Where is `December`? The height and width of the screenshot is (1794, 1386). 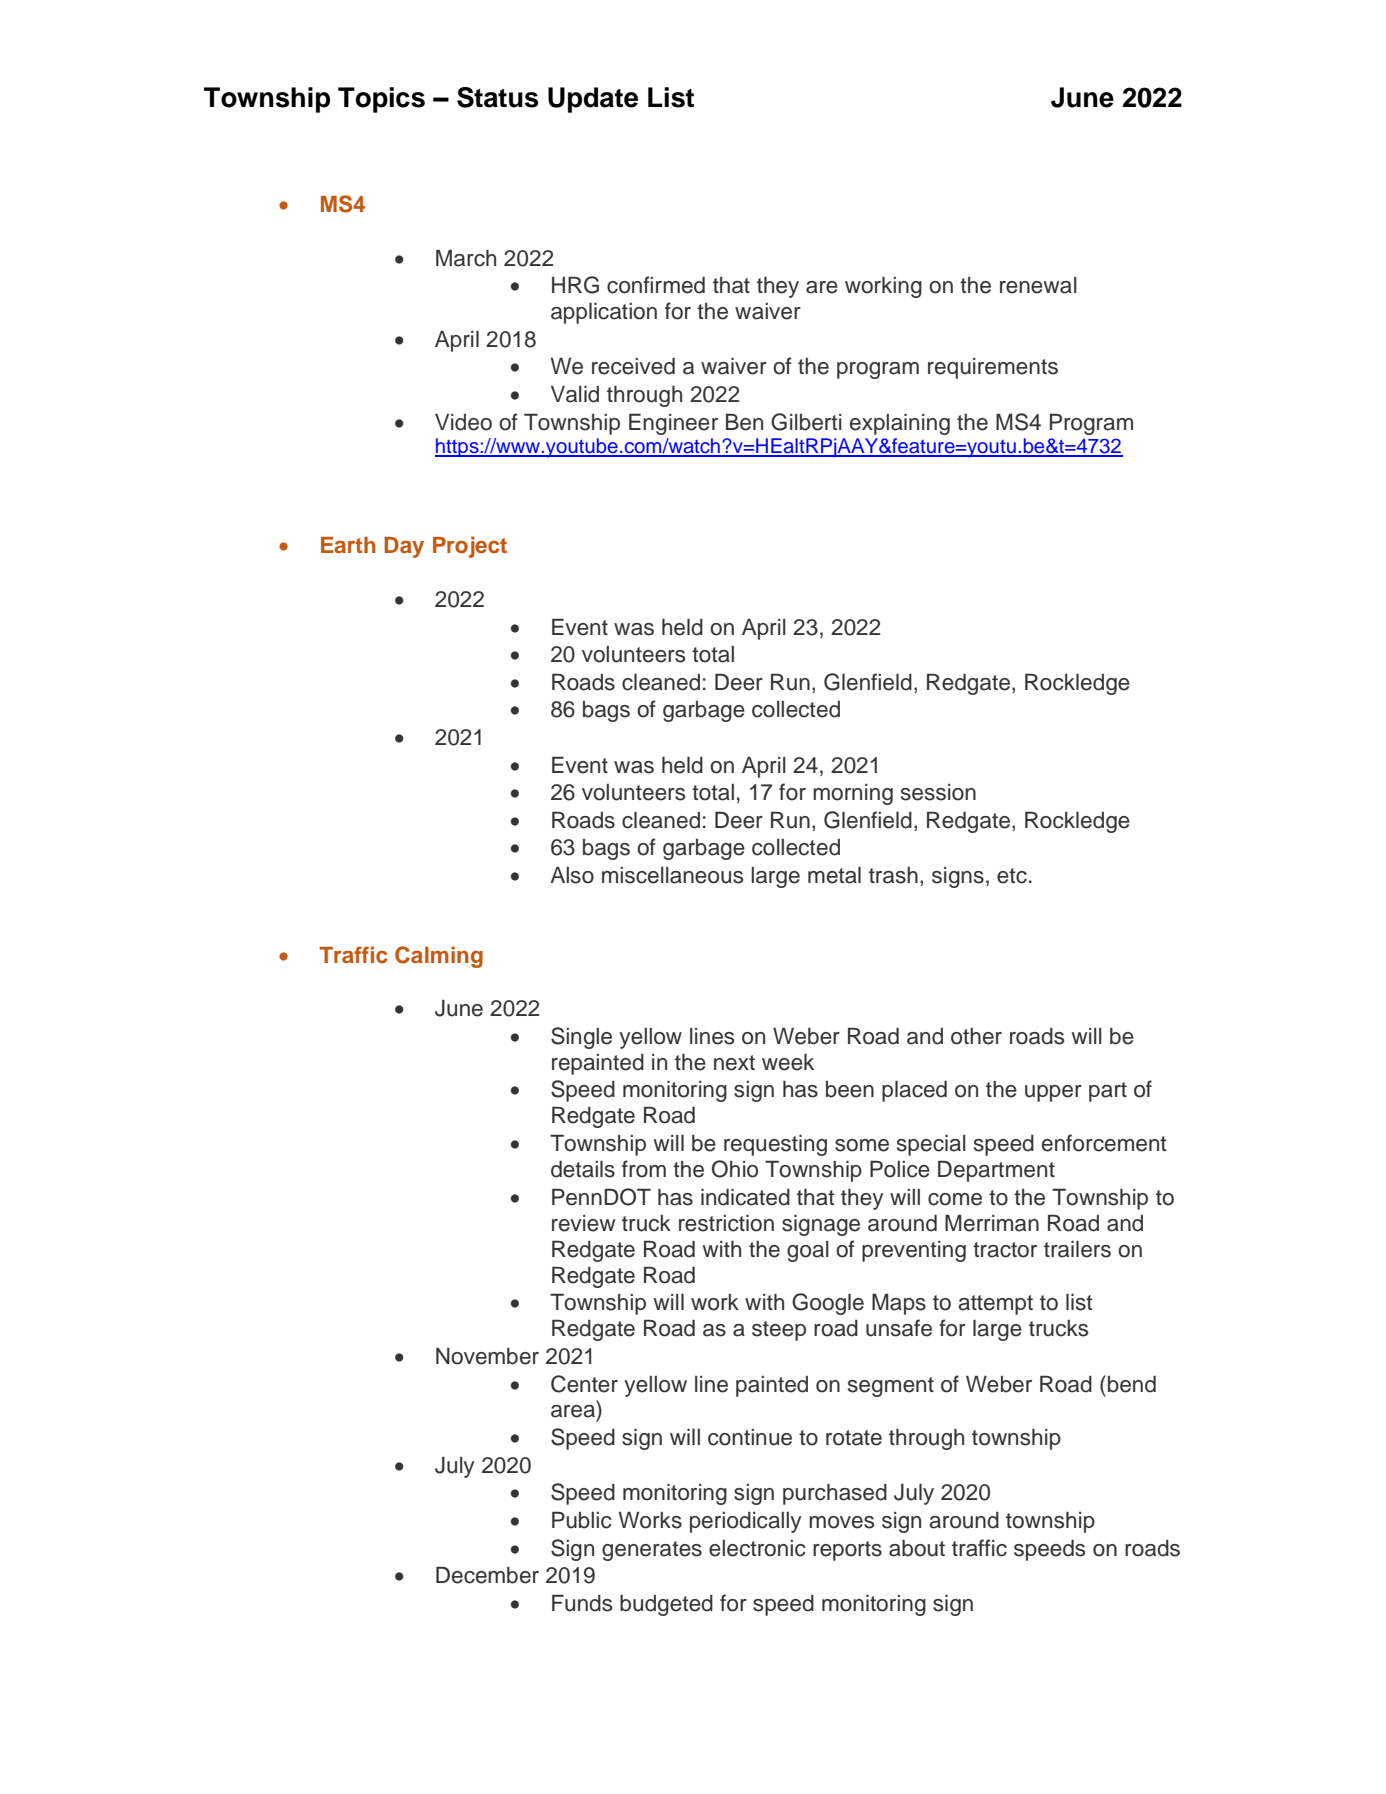 December is located at coordinates (487, 1575).
